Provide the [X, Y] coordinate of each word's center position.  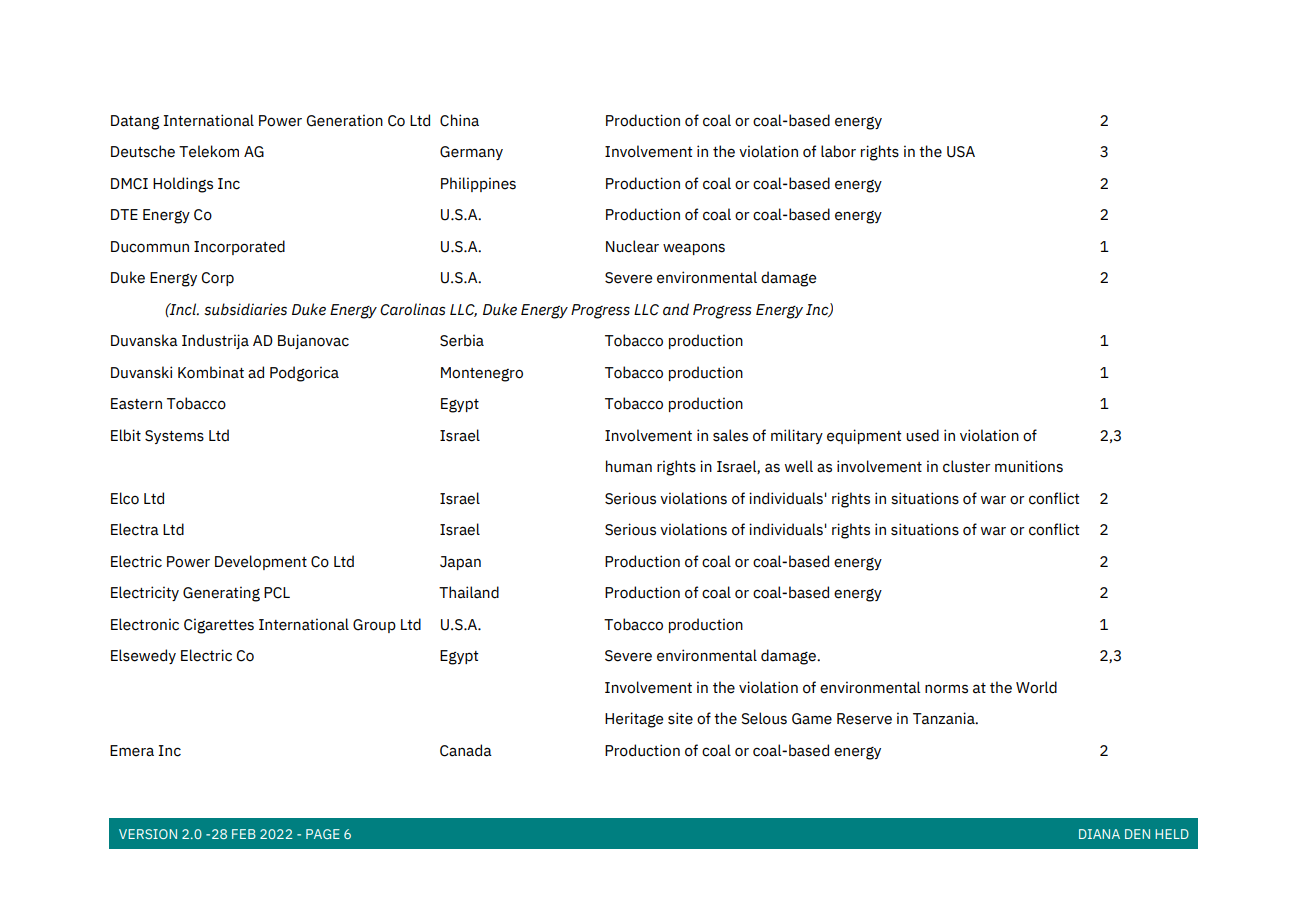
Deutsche [143, 151]
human [629, 466]
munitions [1029, 466]
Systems [174, 437]
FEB [244, 834]
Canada [466, 750]
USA [961, 152]
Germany [471, 153]
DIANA [1099, 834]
